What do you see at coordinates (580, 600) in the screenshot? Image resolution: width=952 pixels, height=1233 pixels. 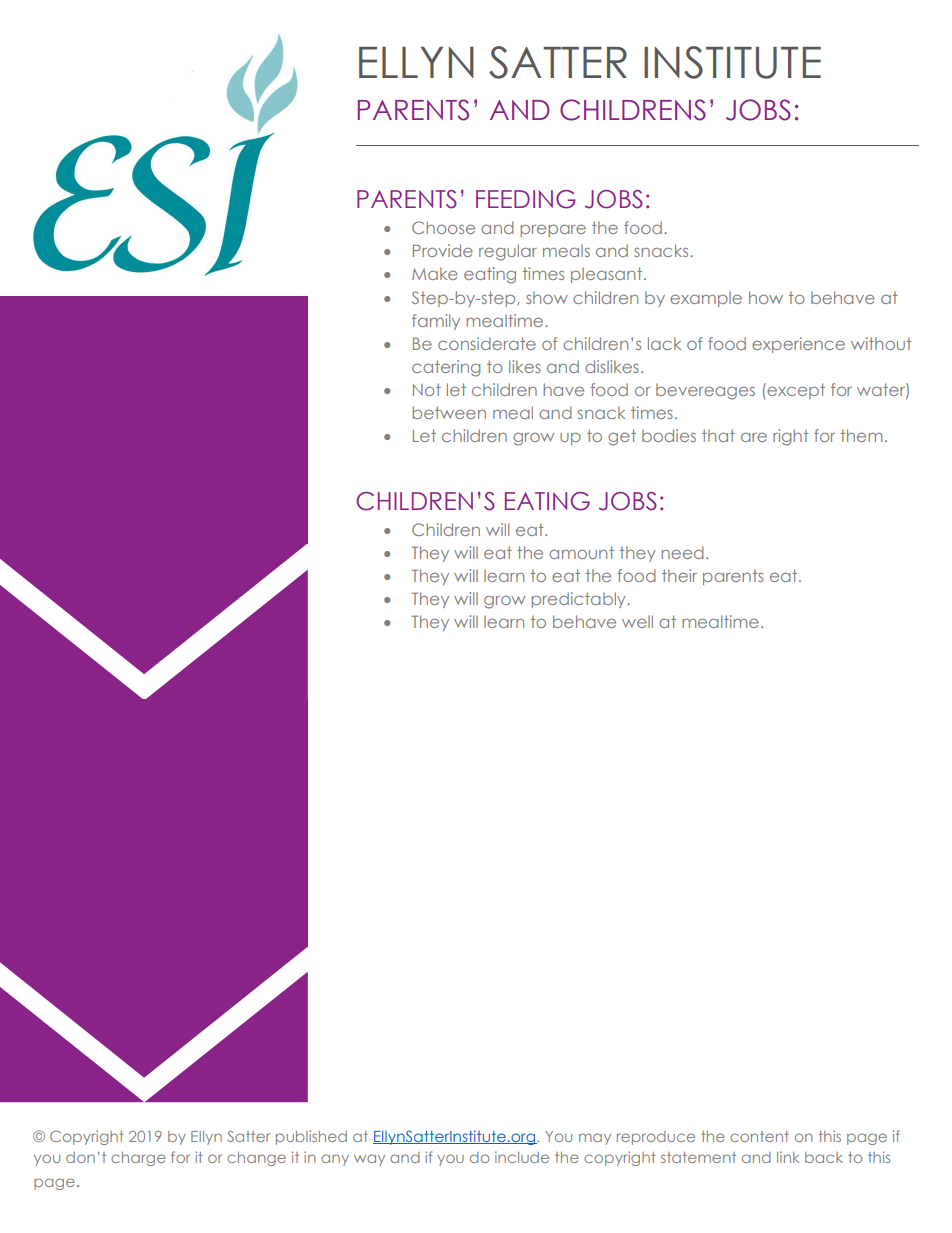 I see `predictably` at bounding box center [580, 600].
